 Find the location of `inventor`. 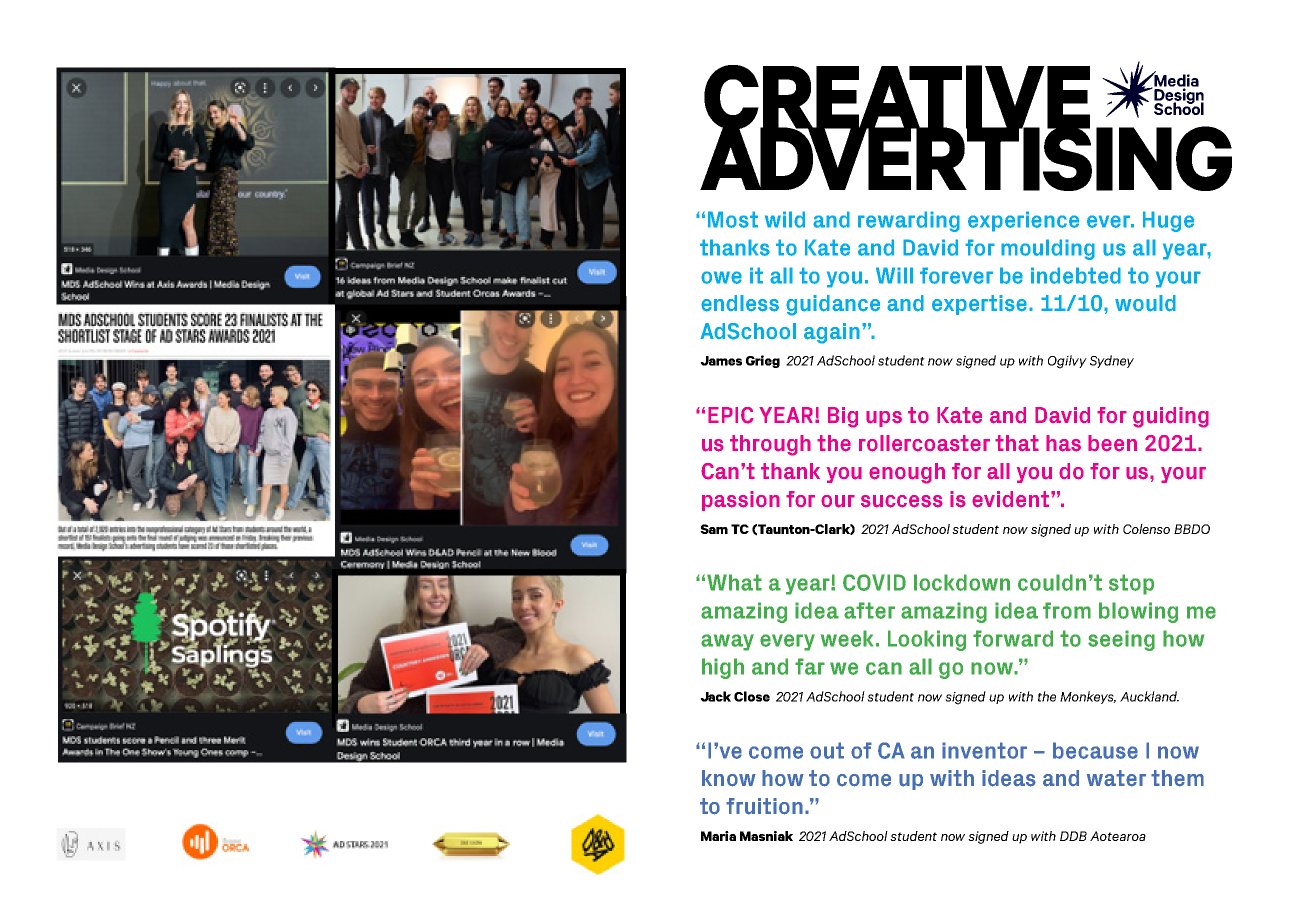

inventor is located at coordinates (984, 750).
